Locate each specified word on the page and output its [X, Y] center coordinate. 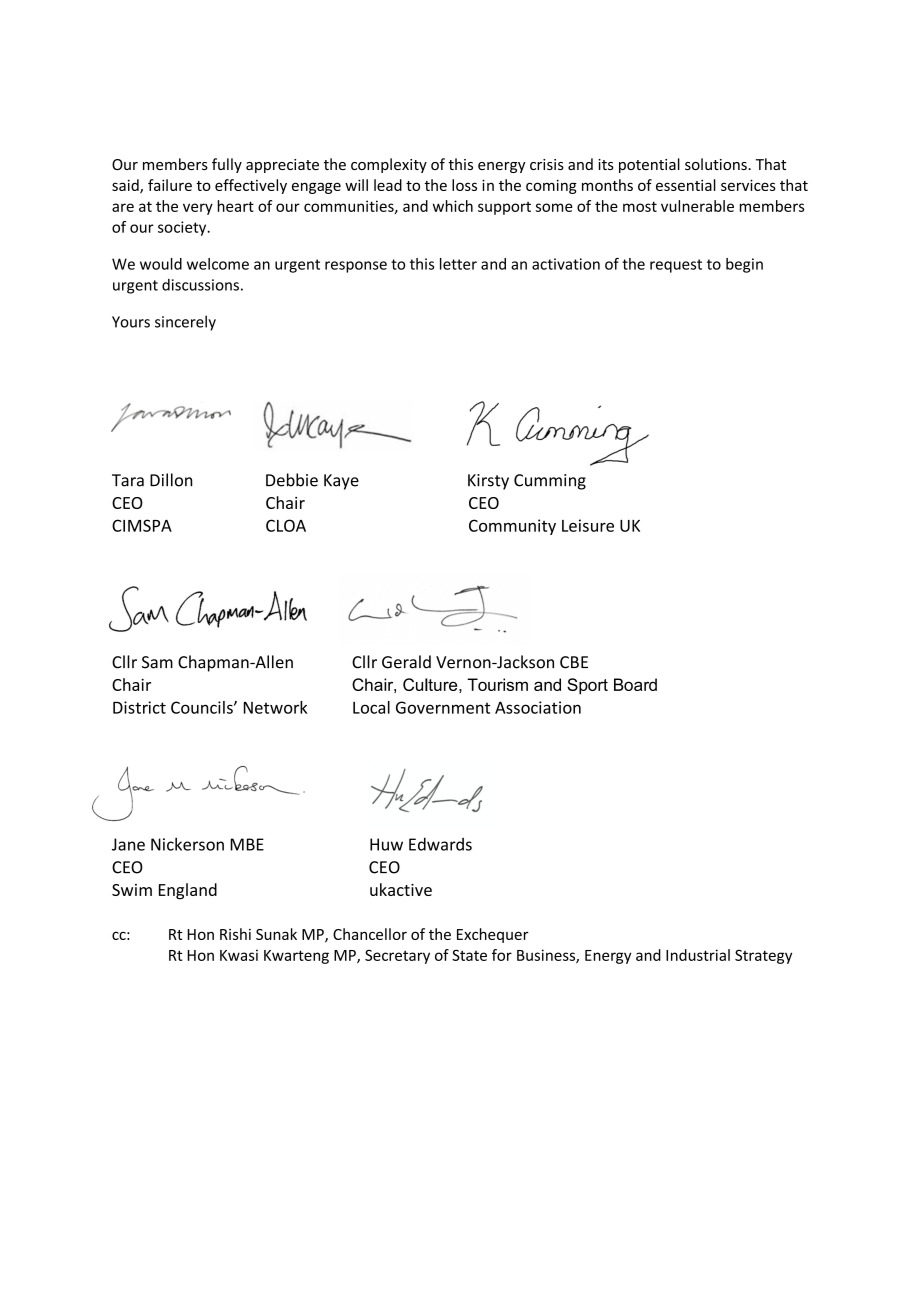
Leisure [588, 525]
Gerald [406, 662]
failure [170, 185]
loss [464, 185]
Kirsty [488, 482]
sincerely [185, 323]
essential [686, 185]
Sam [157, 662]
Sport [587, 686]
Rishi [235, 934]
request [676, 266]
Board [635, 684]
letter [458, 264]
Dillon [171, 480]
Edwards [440, 844]
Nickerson [187, 844]
